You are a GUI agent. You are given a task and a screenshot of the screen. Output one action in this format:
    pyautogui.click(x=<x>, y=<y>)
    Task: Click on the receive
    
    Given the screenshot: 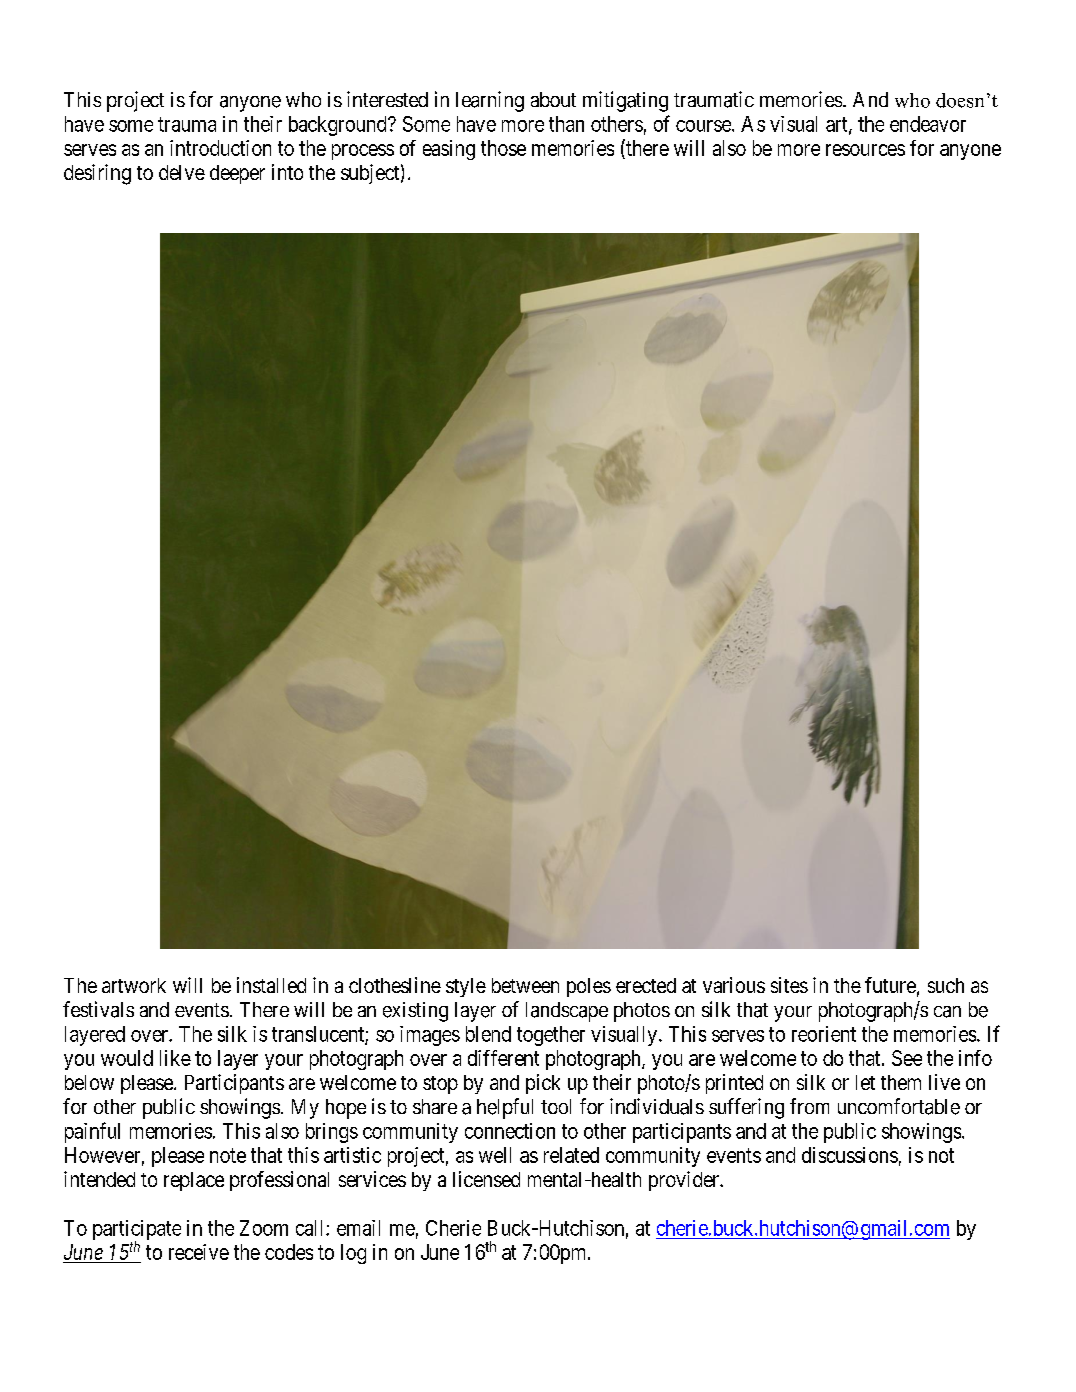 What is the action you would take?
    pyautogui.click(x=199, y=1252)
